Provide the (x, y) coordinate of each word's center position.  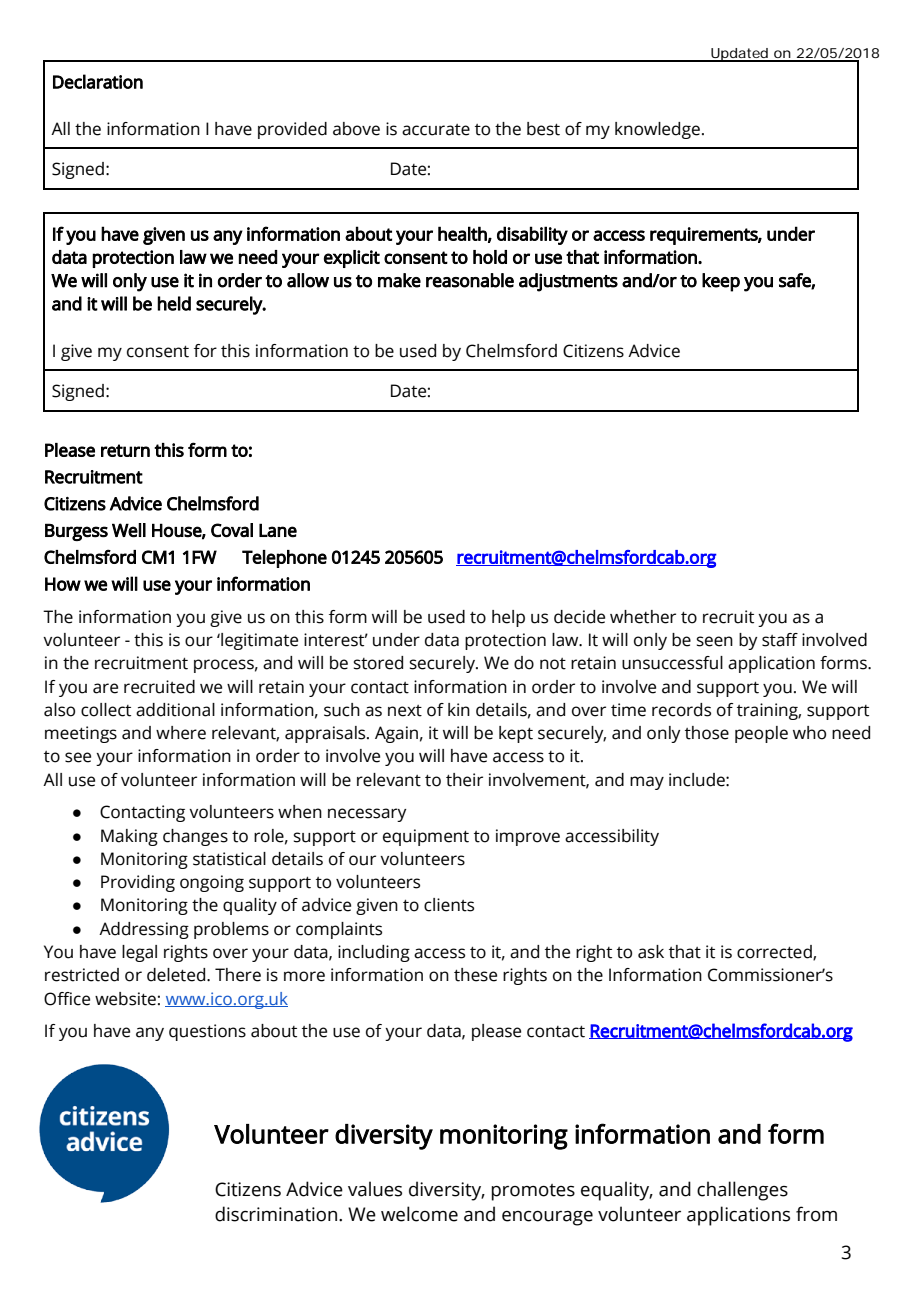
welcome (419, 1214)
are (105, 688)
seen (715, 641)
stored (378, 663)
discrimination (277, 1214)
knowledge (657, 130)
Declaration (98, 81)
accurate (436, 130)
